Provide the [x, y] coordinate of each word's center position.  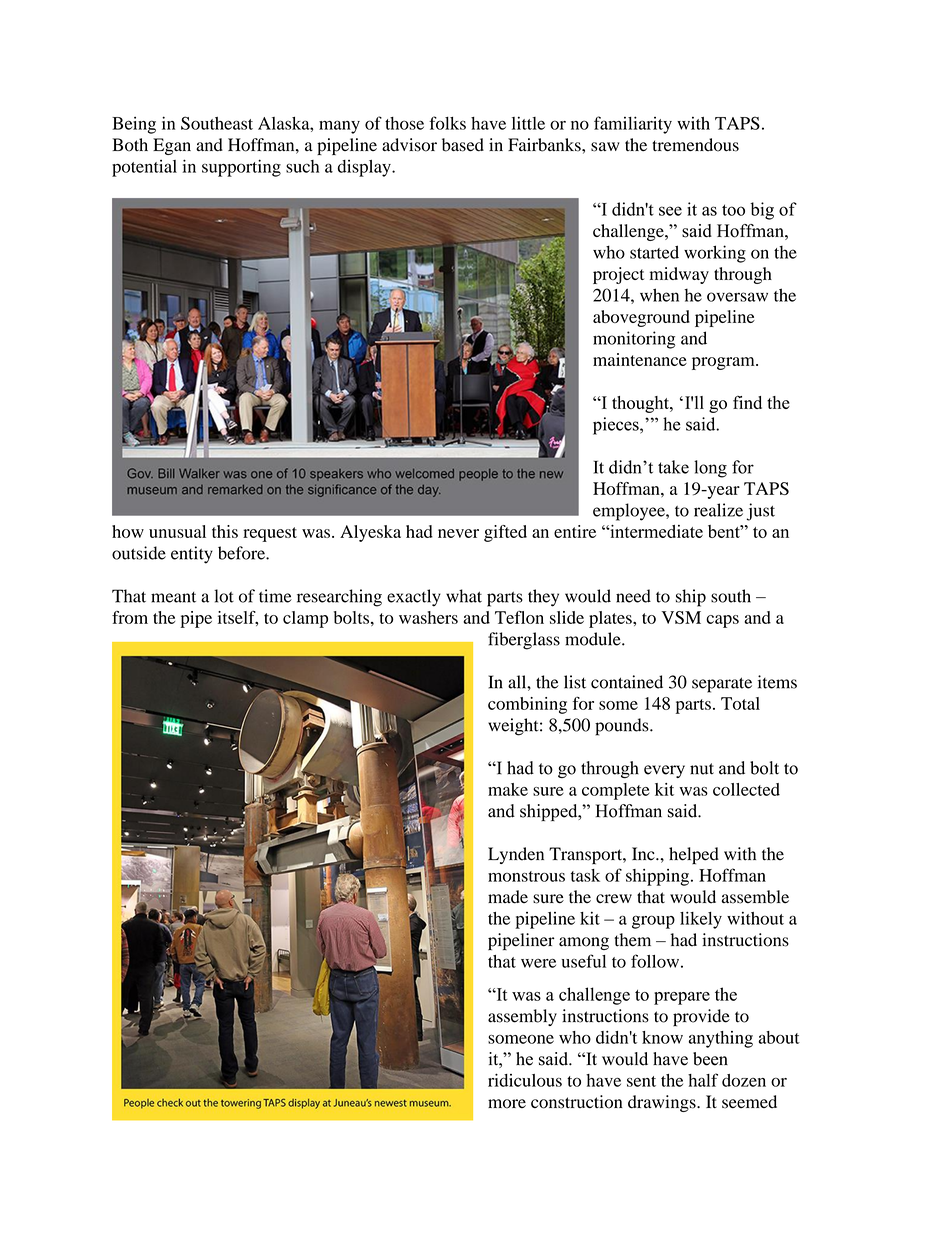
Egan [172, 146]
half [703, 1080]
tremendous [695, 145]
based [463, 145]
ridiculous [525, 1080]
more [507, 1104]
